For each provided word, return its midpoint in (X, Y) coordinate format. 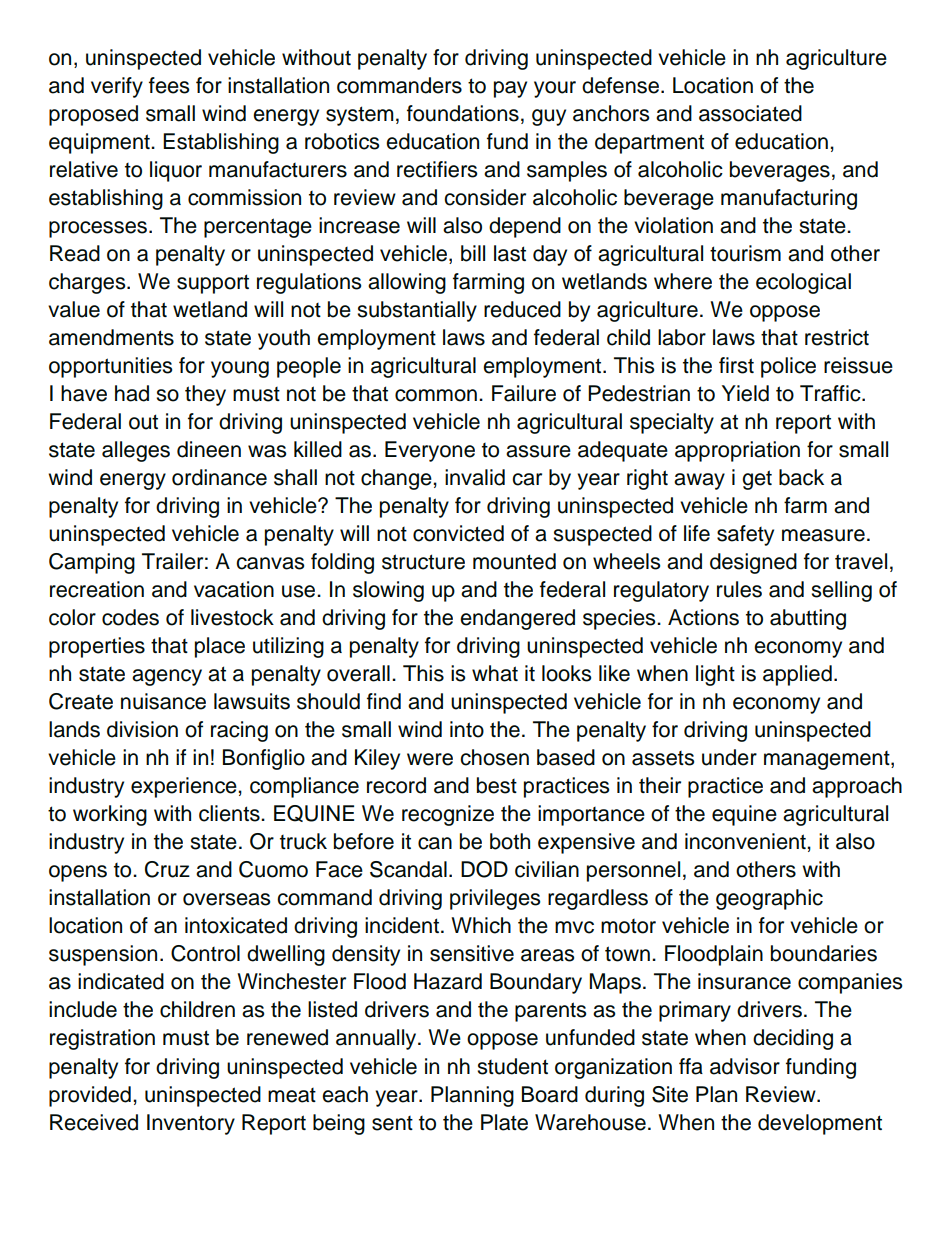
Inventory (191, 1124)
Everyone (430, 451)
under (729, 757)
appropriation (737, 451)
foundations (463, 113)
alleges (136, 451)
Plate (504, 1122)
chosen (494, 757)
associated (750, 113)
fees (169, 85)
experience (185, 787)
